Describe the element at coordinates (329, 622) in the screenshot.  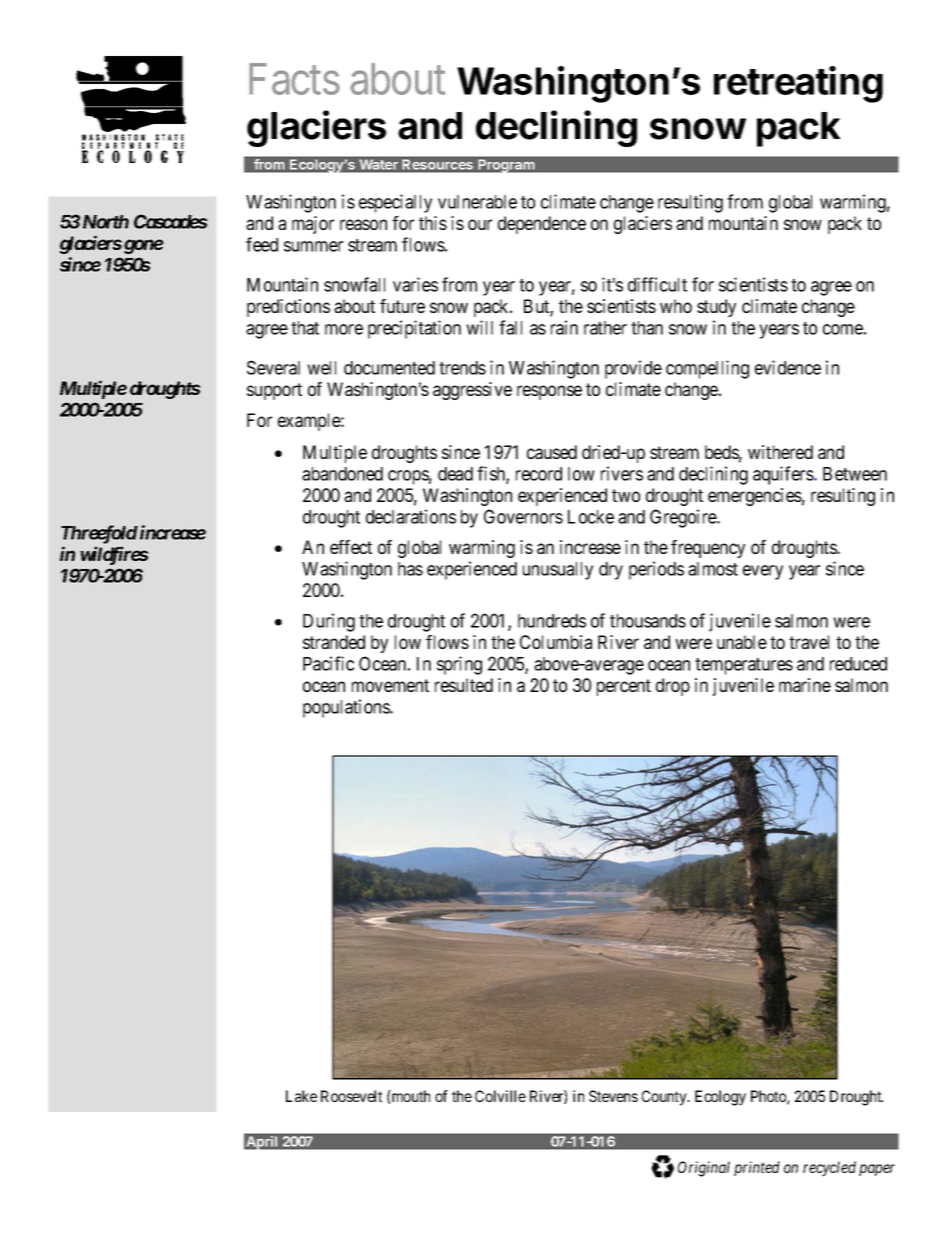
I see `During` at that location.
